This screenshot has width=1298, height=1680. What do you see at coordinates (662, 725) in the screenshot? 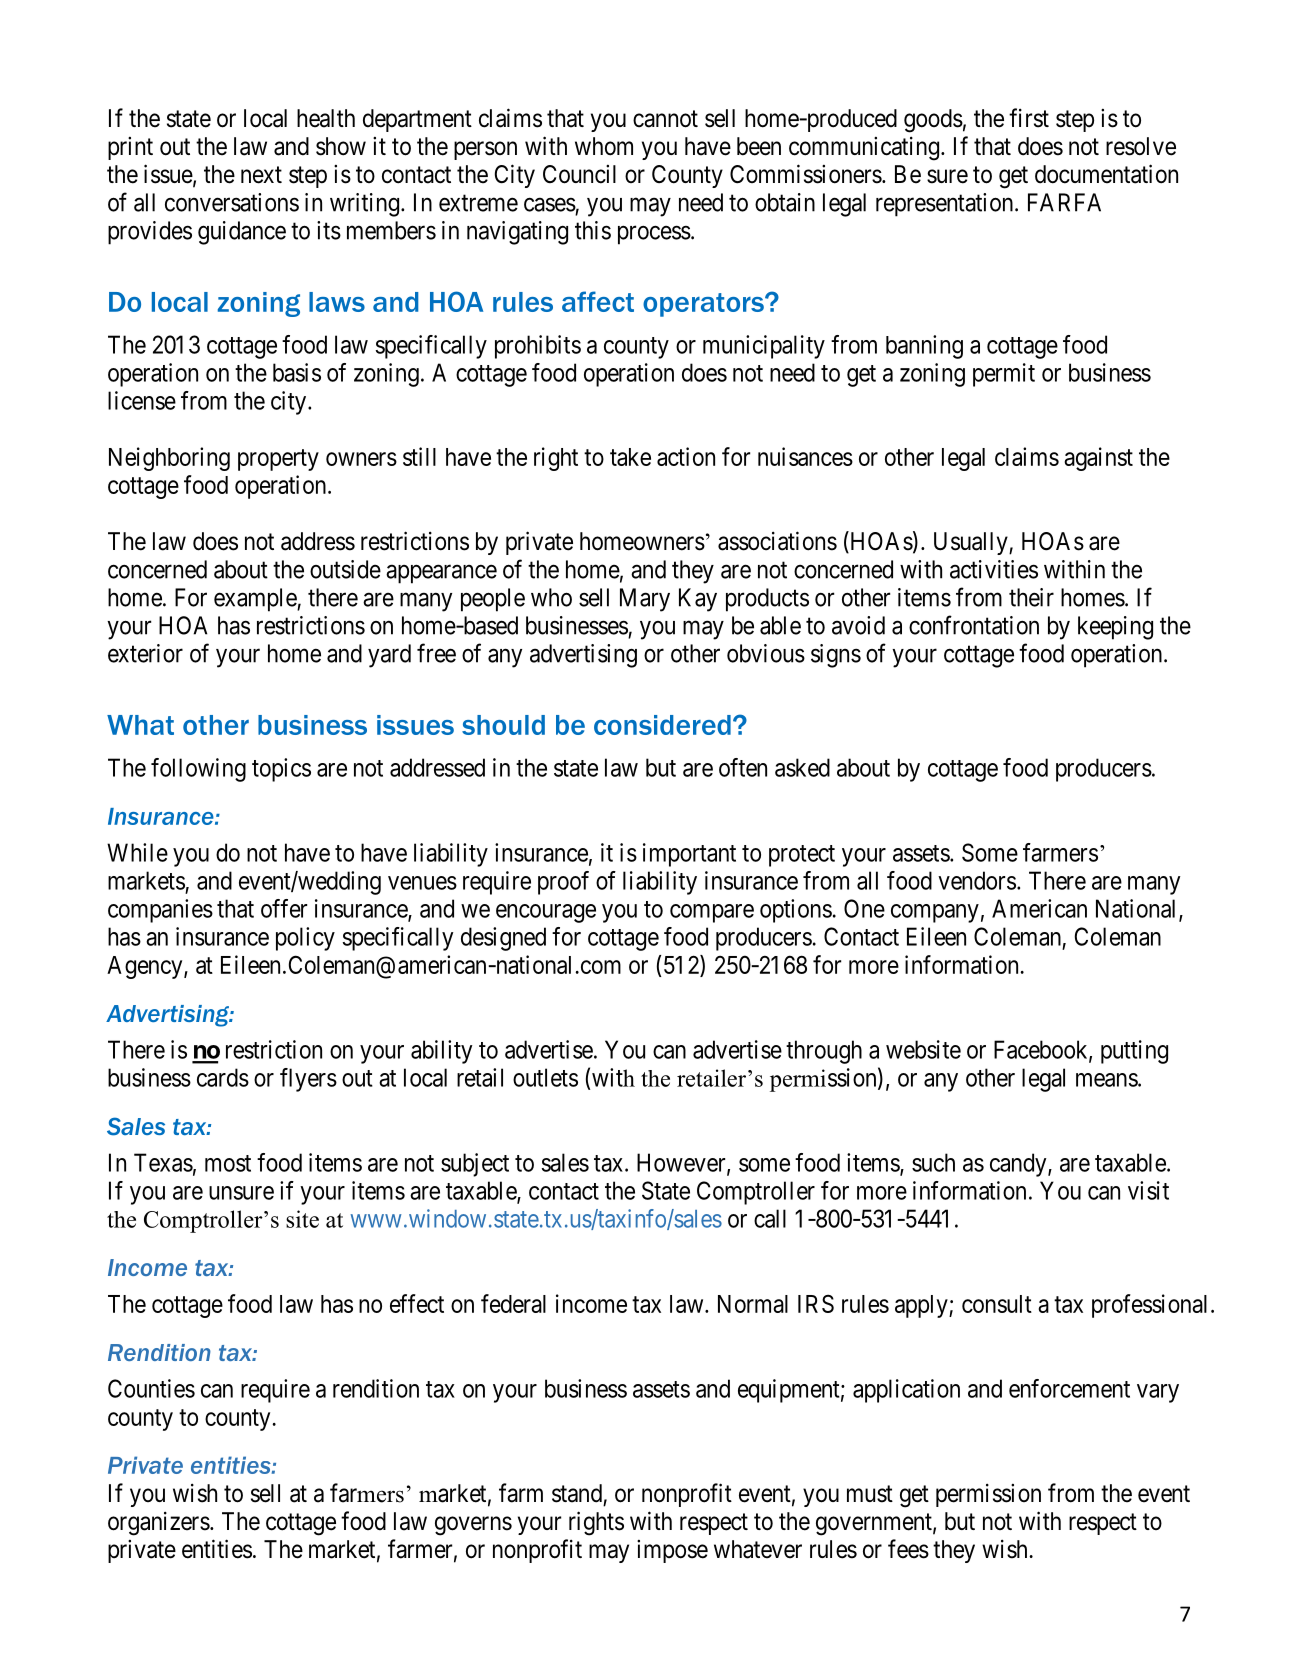
I see `considered` at bounding box center [662, 725].
